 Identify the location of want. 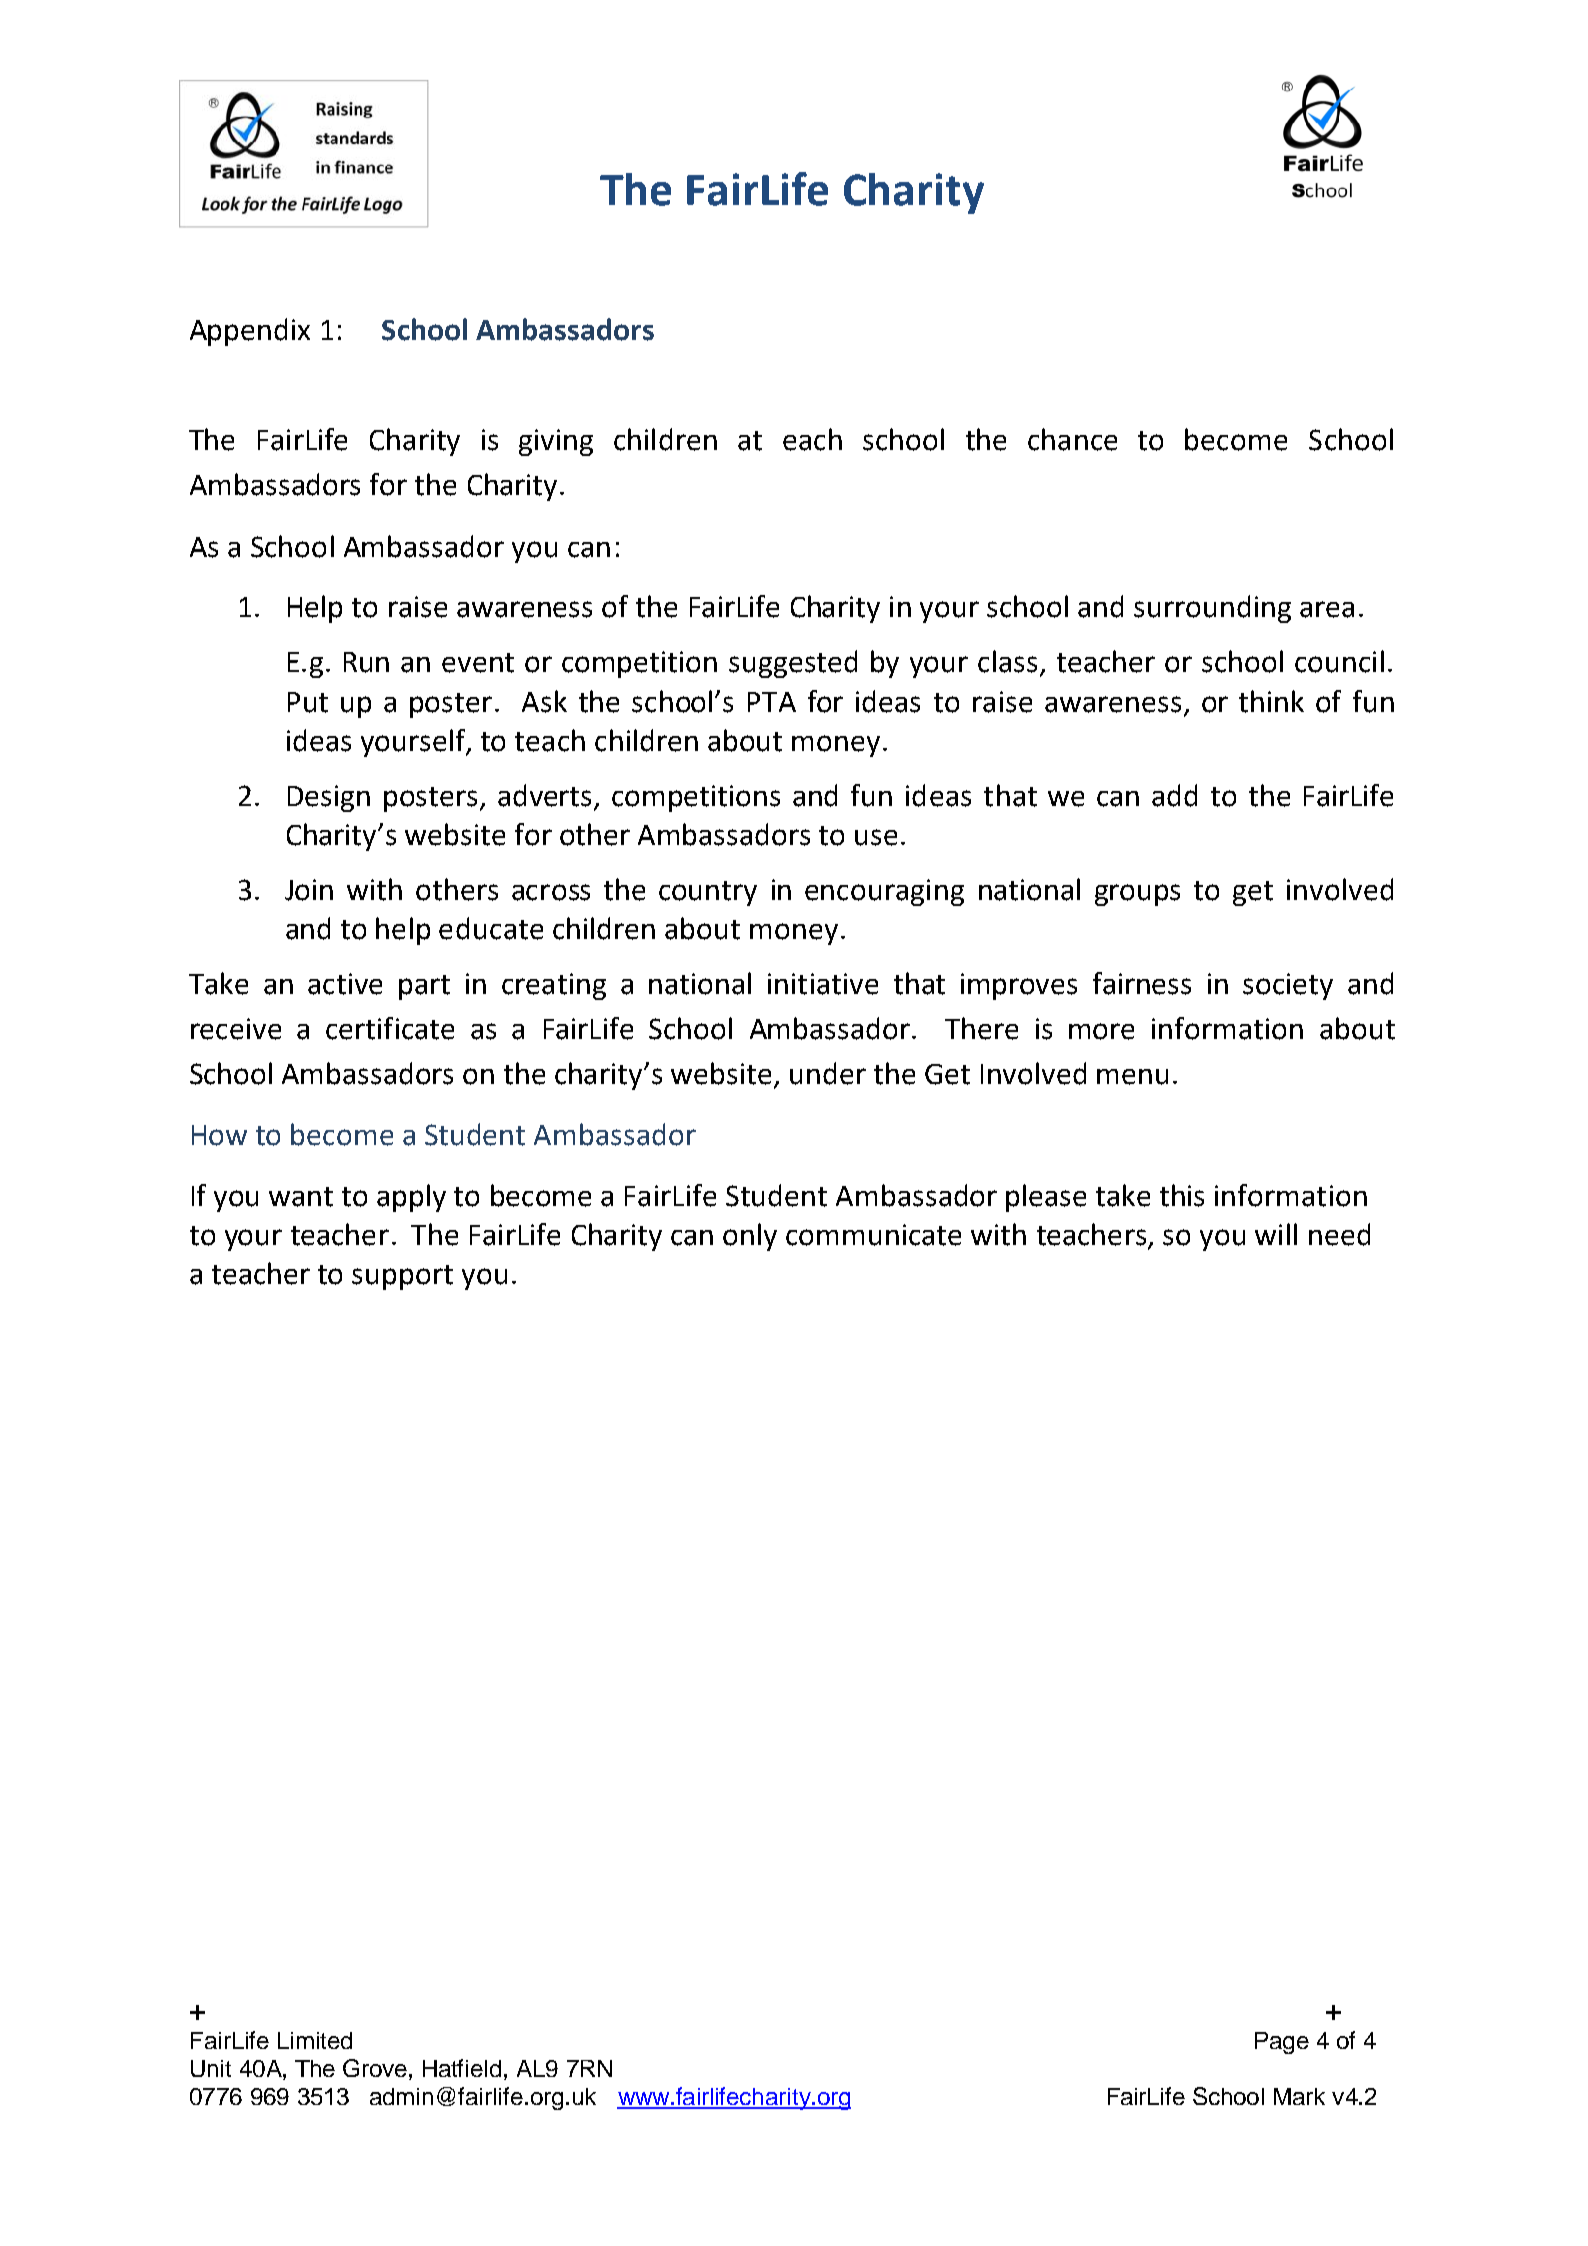
(301, 1197).
